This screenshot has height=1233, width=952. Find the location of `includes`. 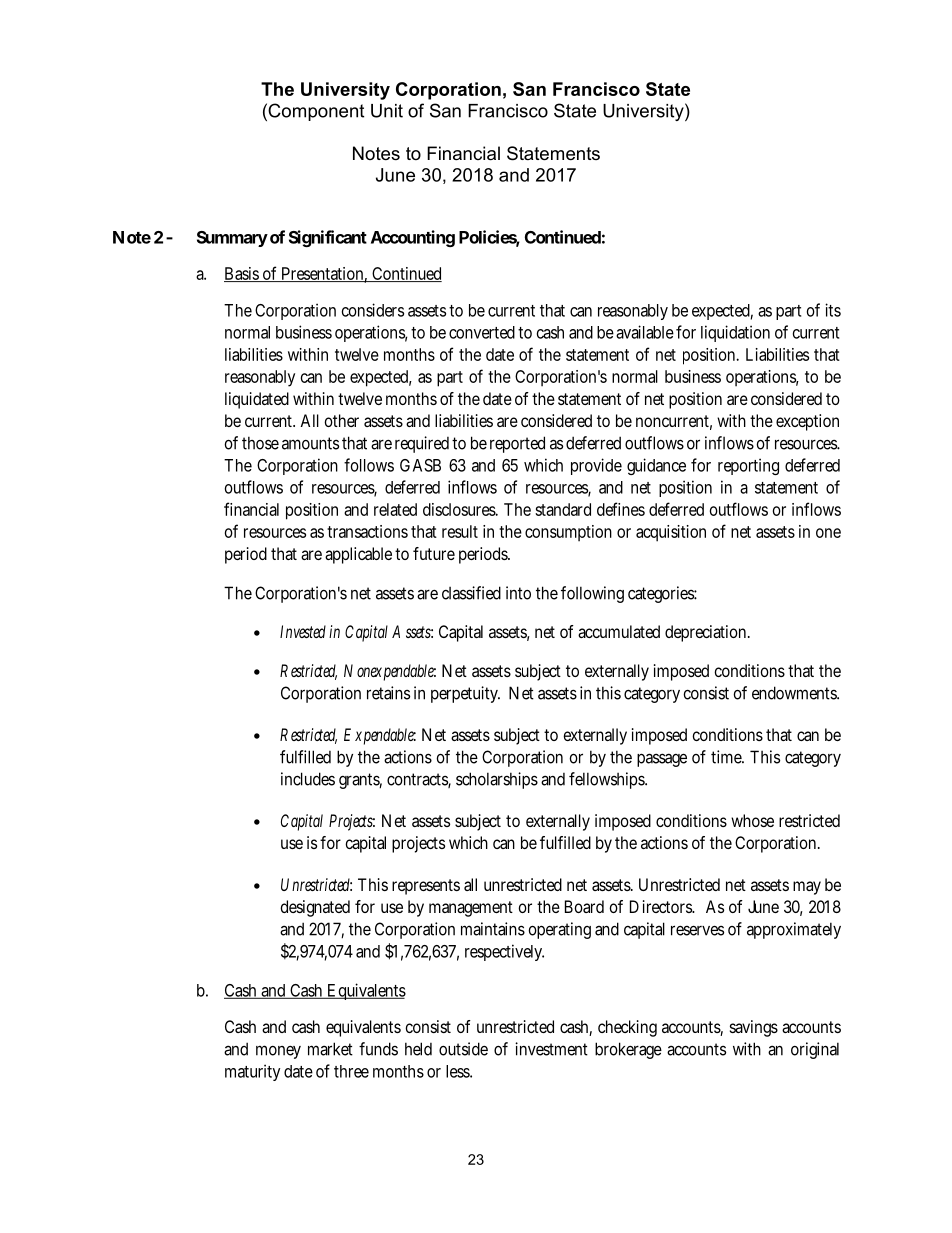

includes is located at coordinates (308, 779).
